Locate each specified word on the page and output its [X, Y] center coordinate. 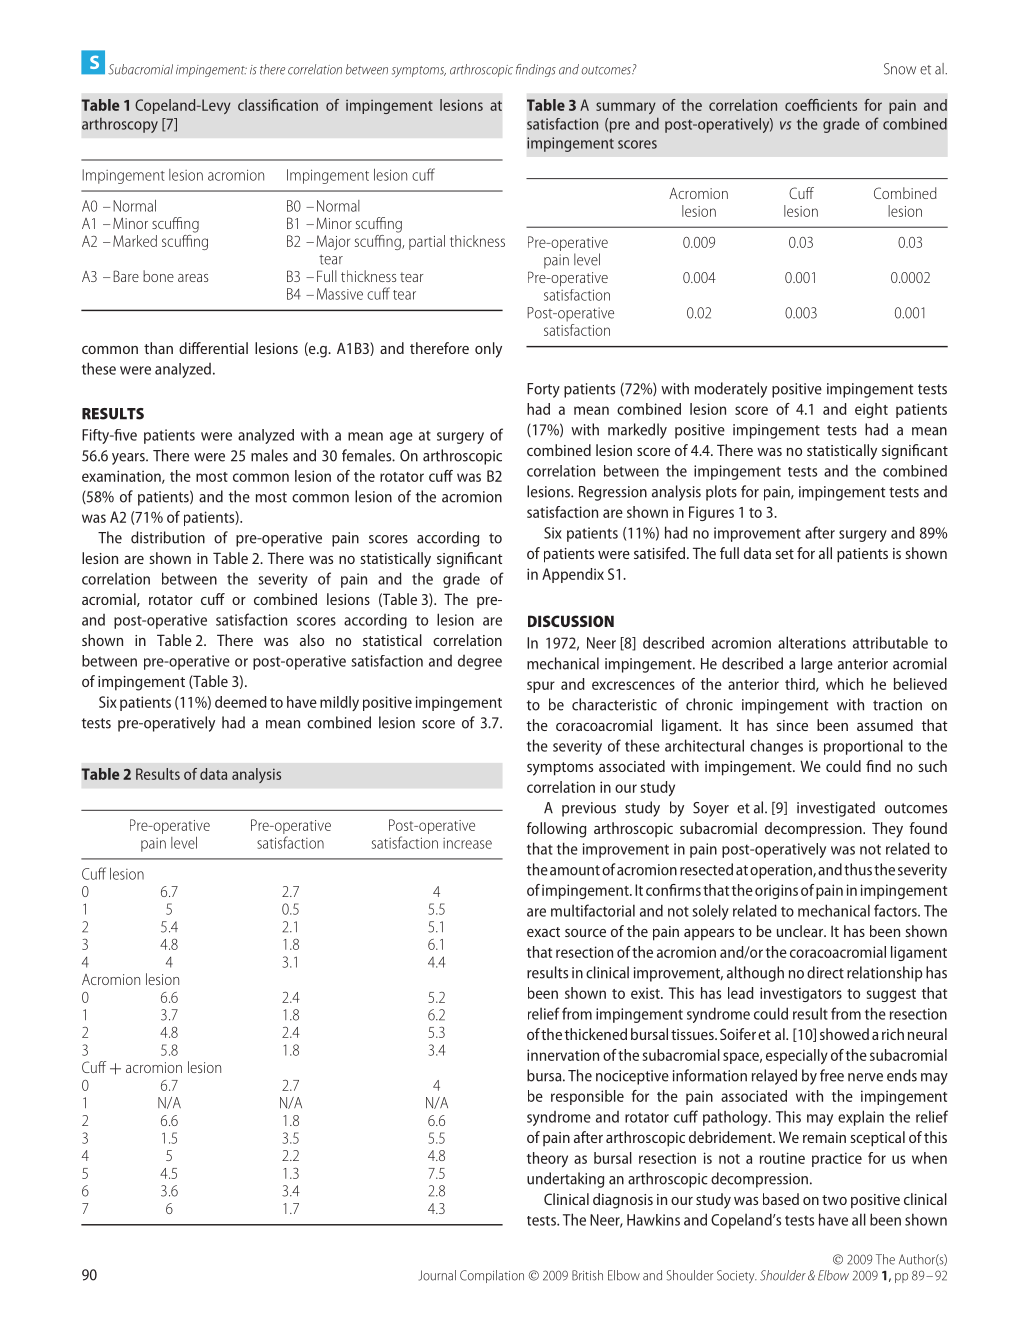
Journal [437, 1275]
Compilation [492, 1276]
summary [626, 108]
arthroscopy [120, 125]
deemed [241, 702]
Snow [900, 69]
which [844, 684]
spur [541, 687]
